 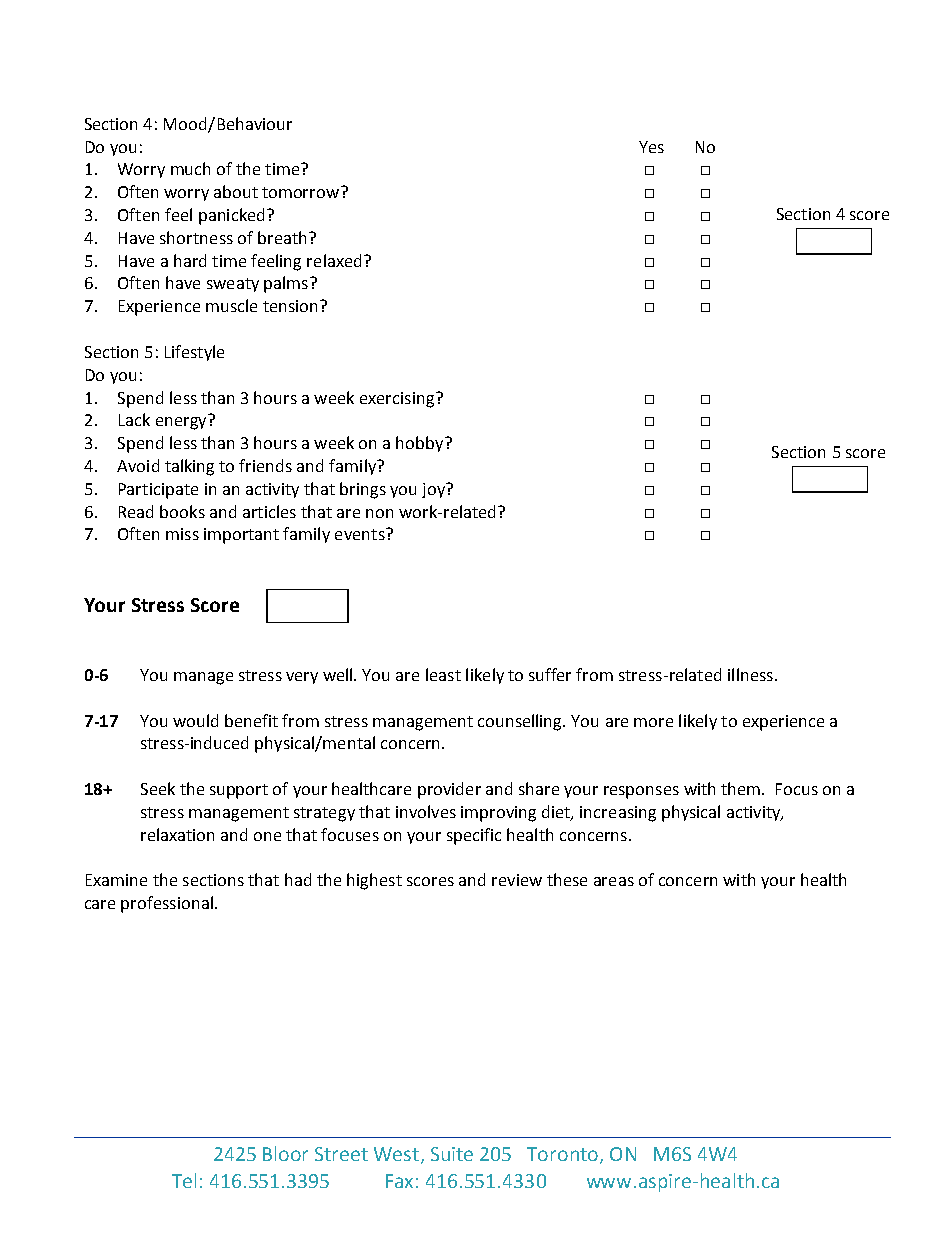 What do you see at coordinates (190, 168) in the screenshot?
I see `much` at bounding box center [190, 168].
